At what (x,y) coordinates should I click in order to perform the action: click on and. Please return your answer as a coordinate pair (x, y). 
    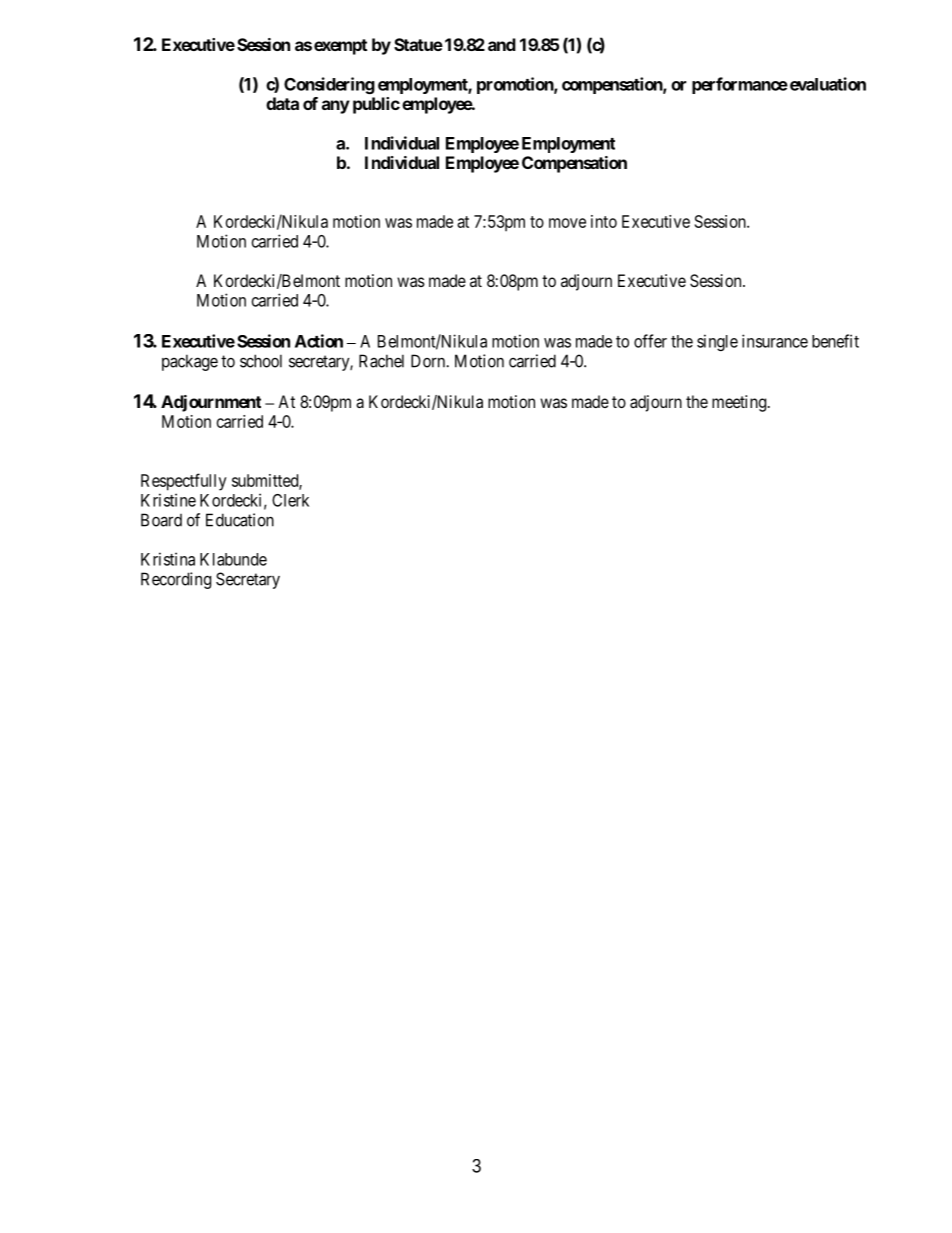
    Looking at the image, I should click on (502, 44).
